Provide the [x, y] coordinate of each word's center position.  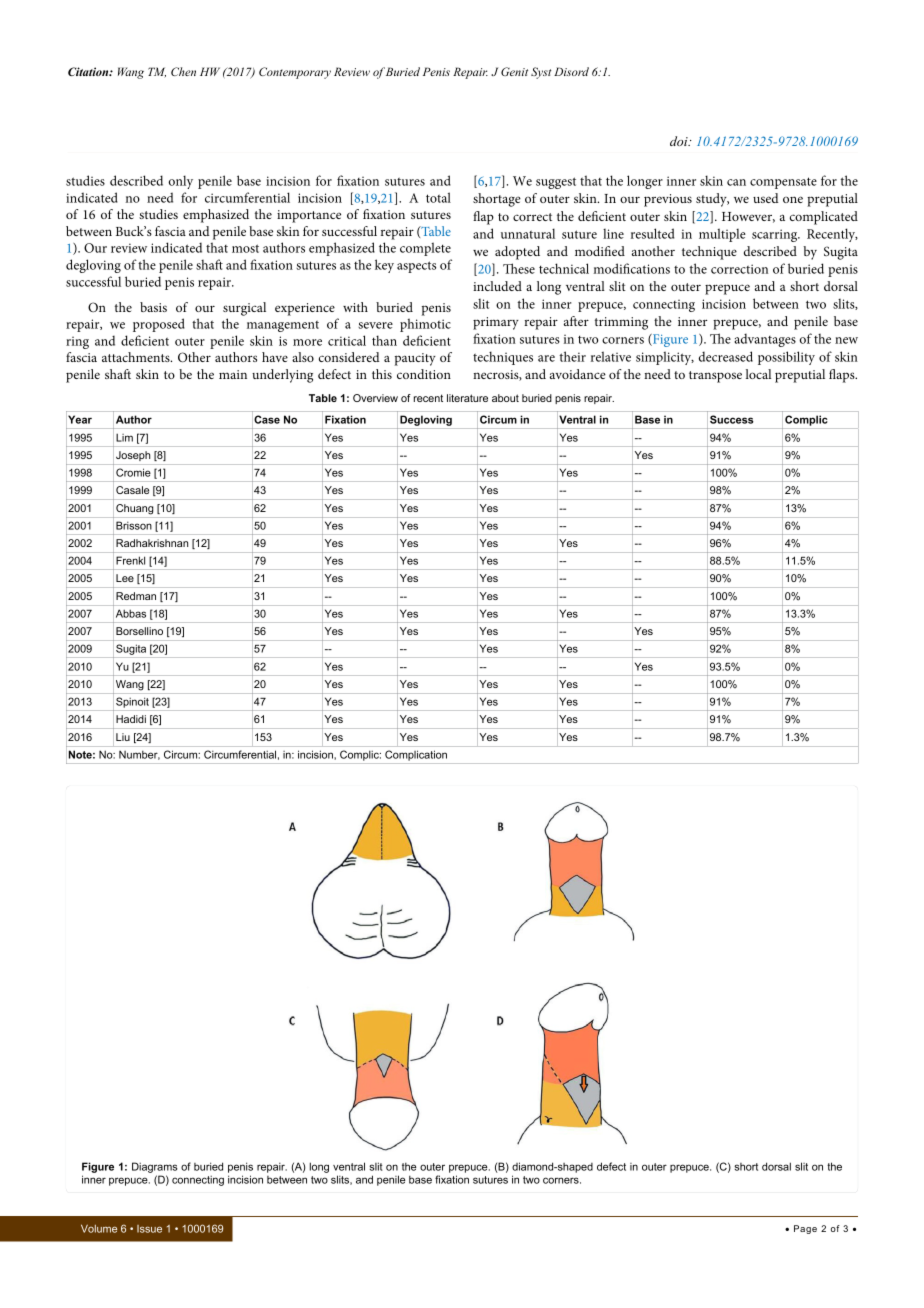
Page [805, 1229]
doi [680, 141]
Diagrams [155, 1169]
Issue [149, 1229]
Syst [541, 73]
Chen [183, 71]
